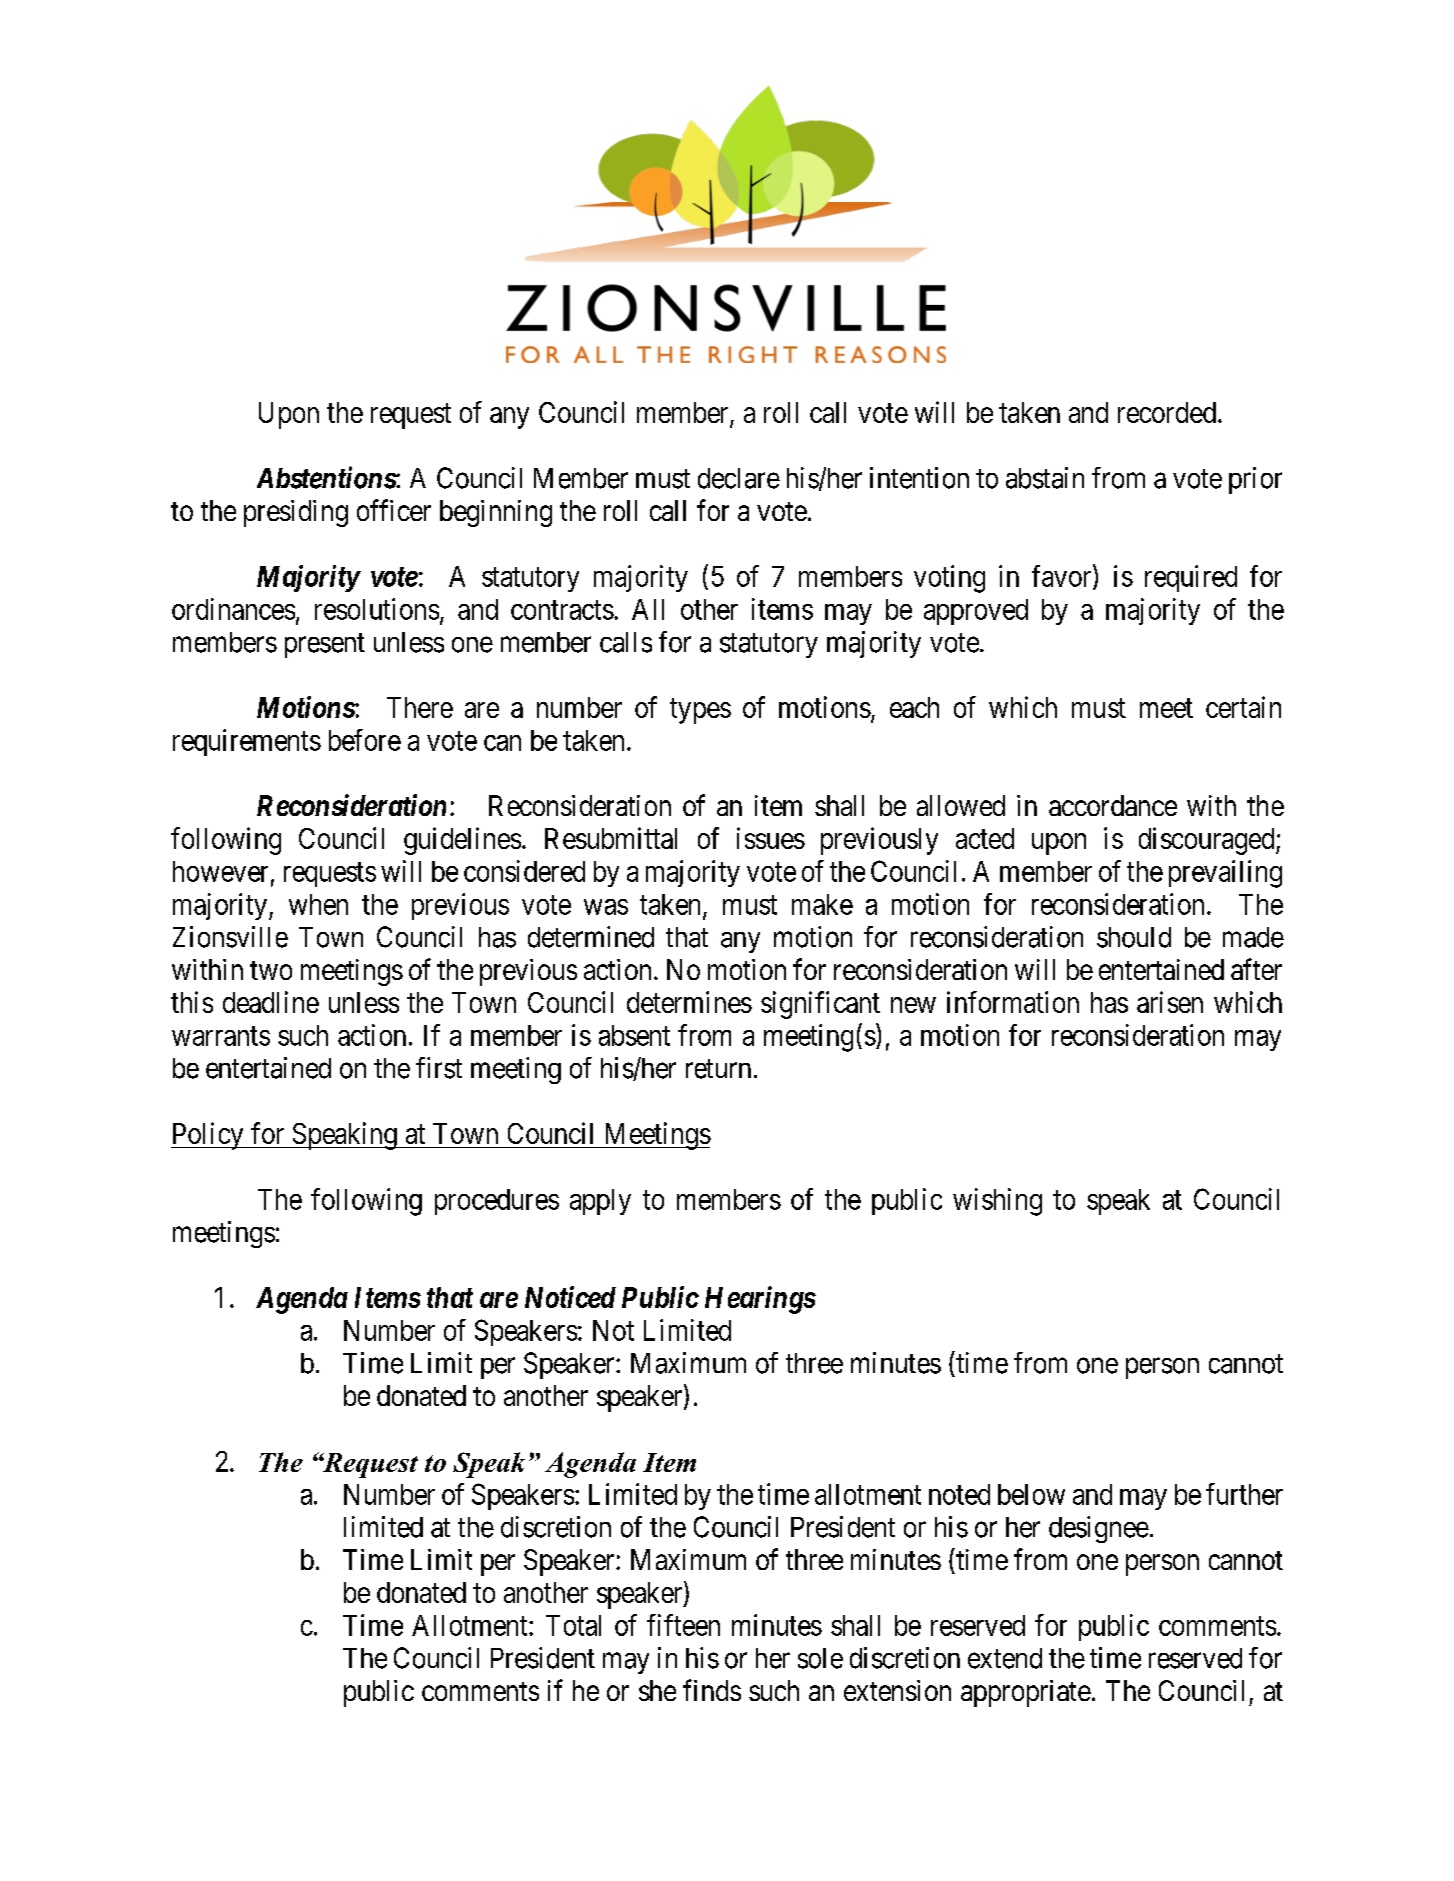 The image size is (1454, 1881). What do you see at coordinates (997, 1202) in the screenshot?
I see `wishing` at bounding box center [997, 1202].
